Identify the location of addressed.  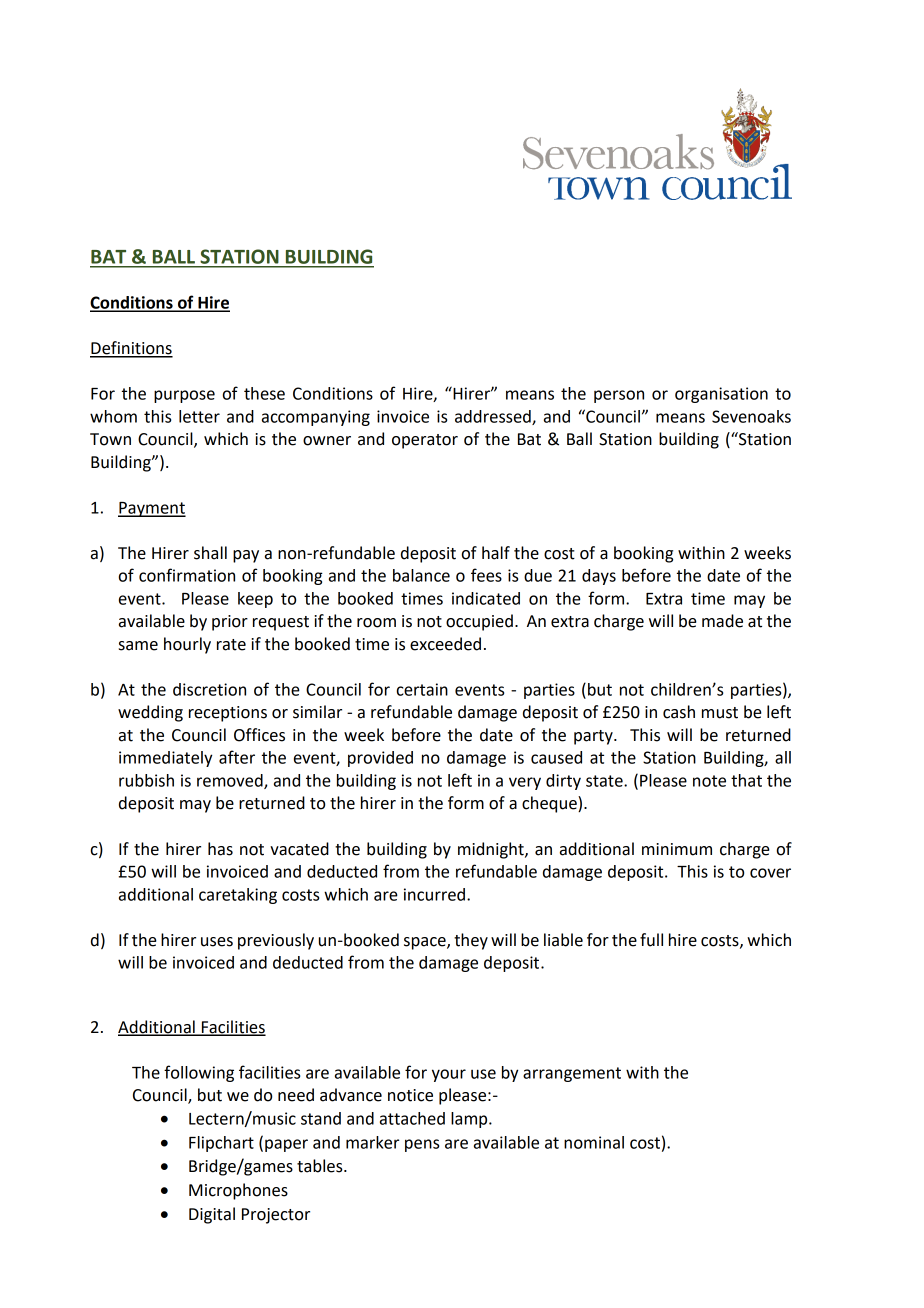
(494, 417).
